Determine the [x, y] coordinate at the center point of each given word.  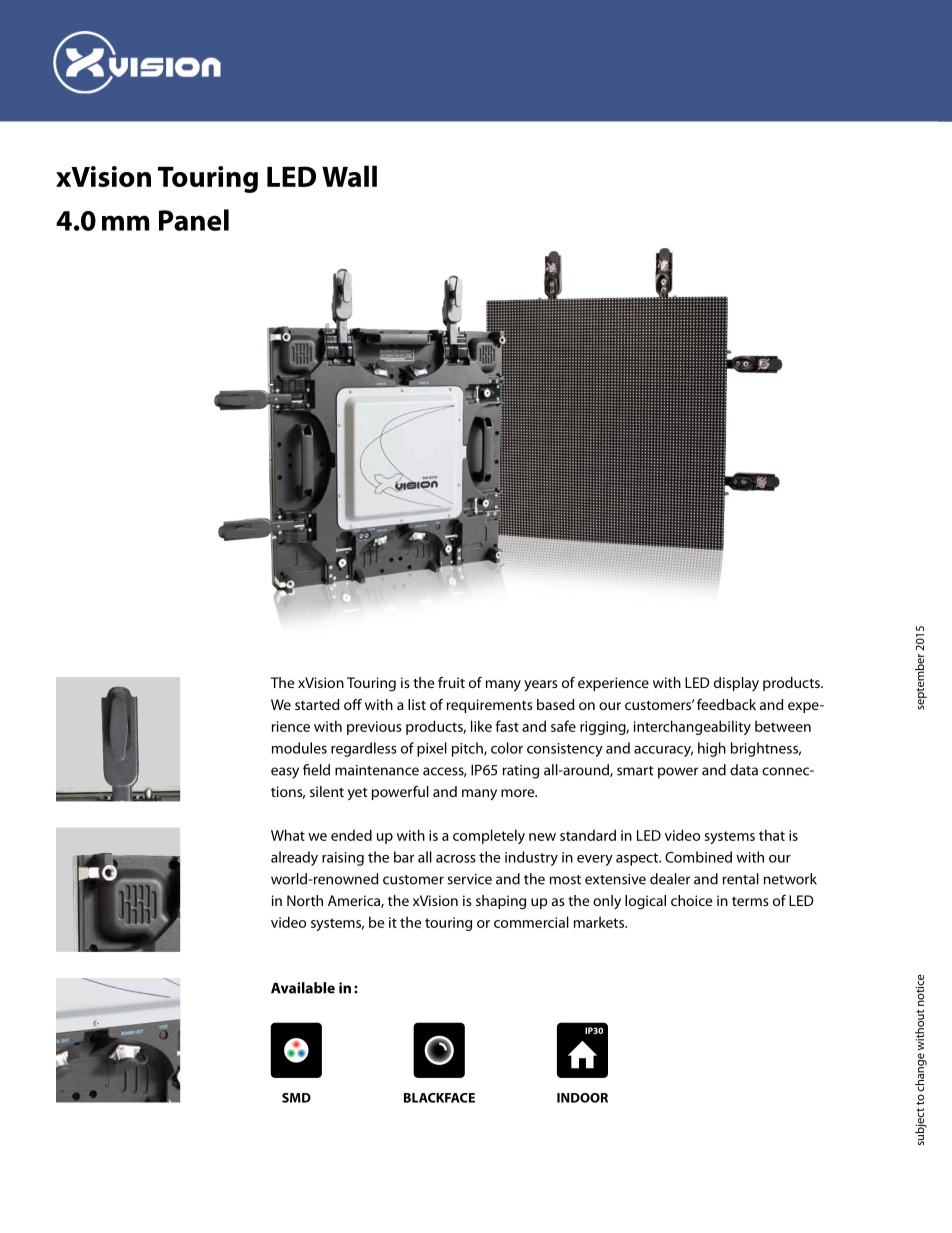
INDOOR [582, 1098]
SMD [296, 1098]
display [736, 684]
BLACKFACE [439, 1098]
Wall [349, 176]
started [317, 704]
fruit [451, 682]
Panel [194, 220]
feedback [726, 704]
